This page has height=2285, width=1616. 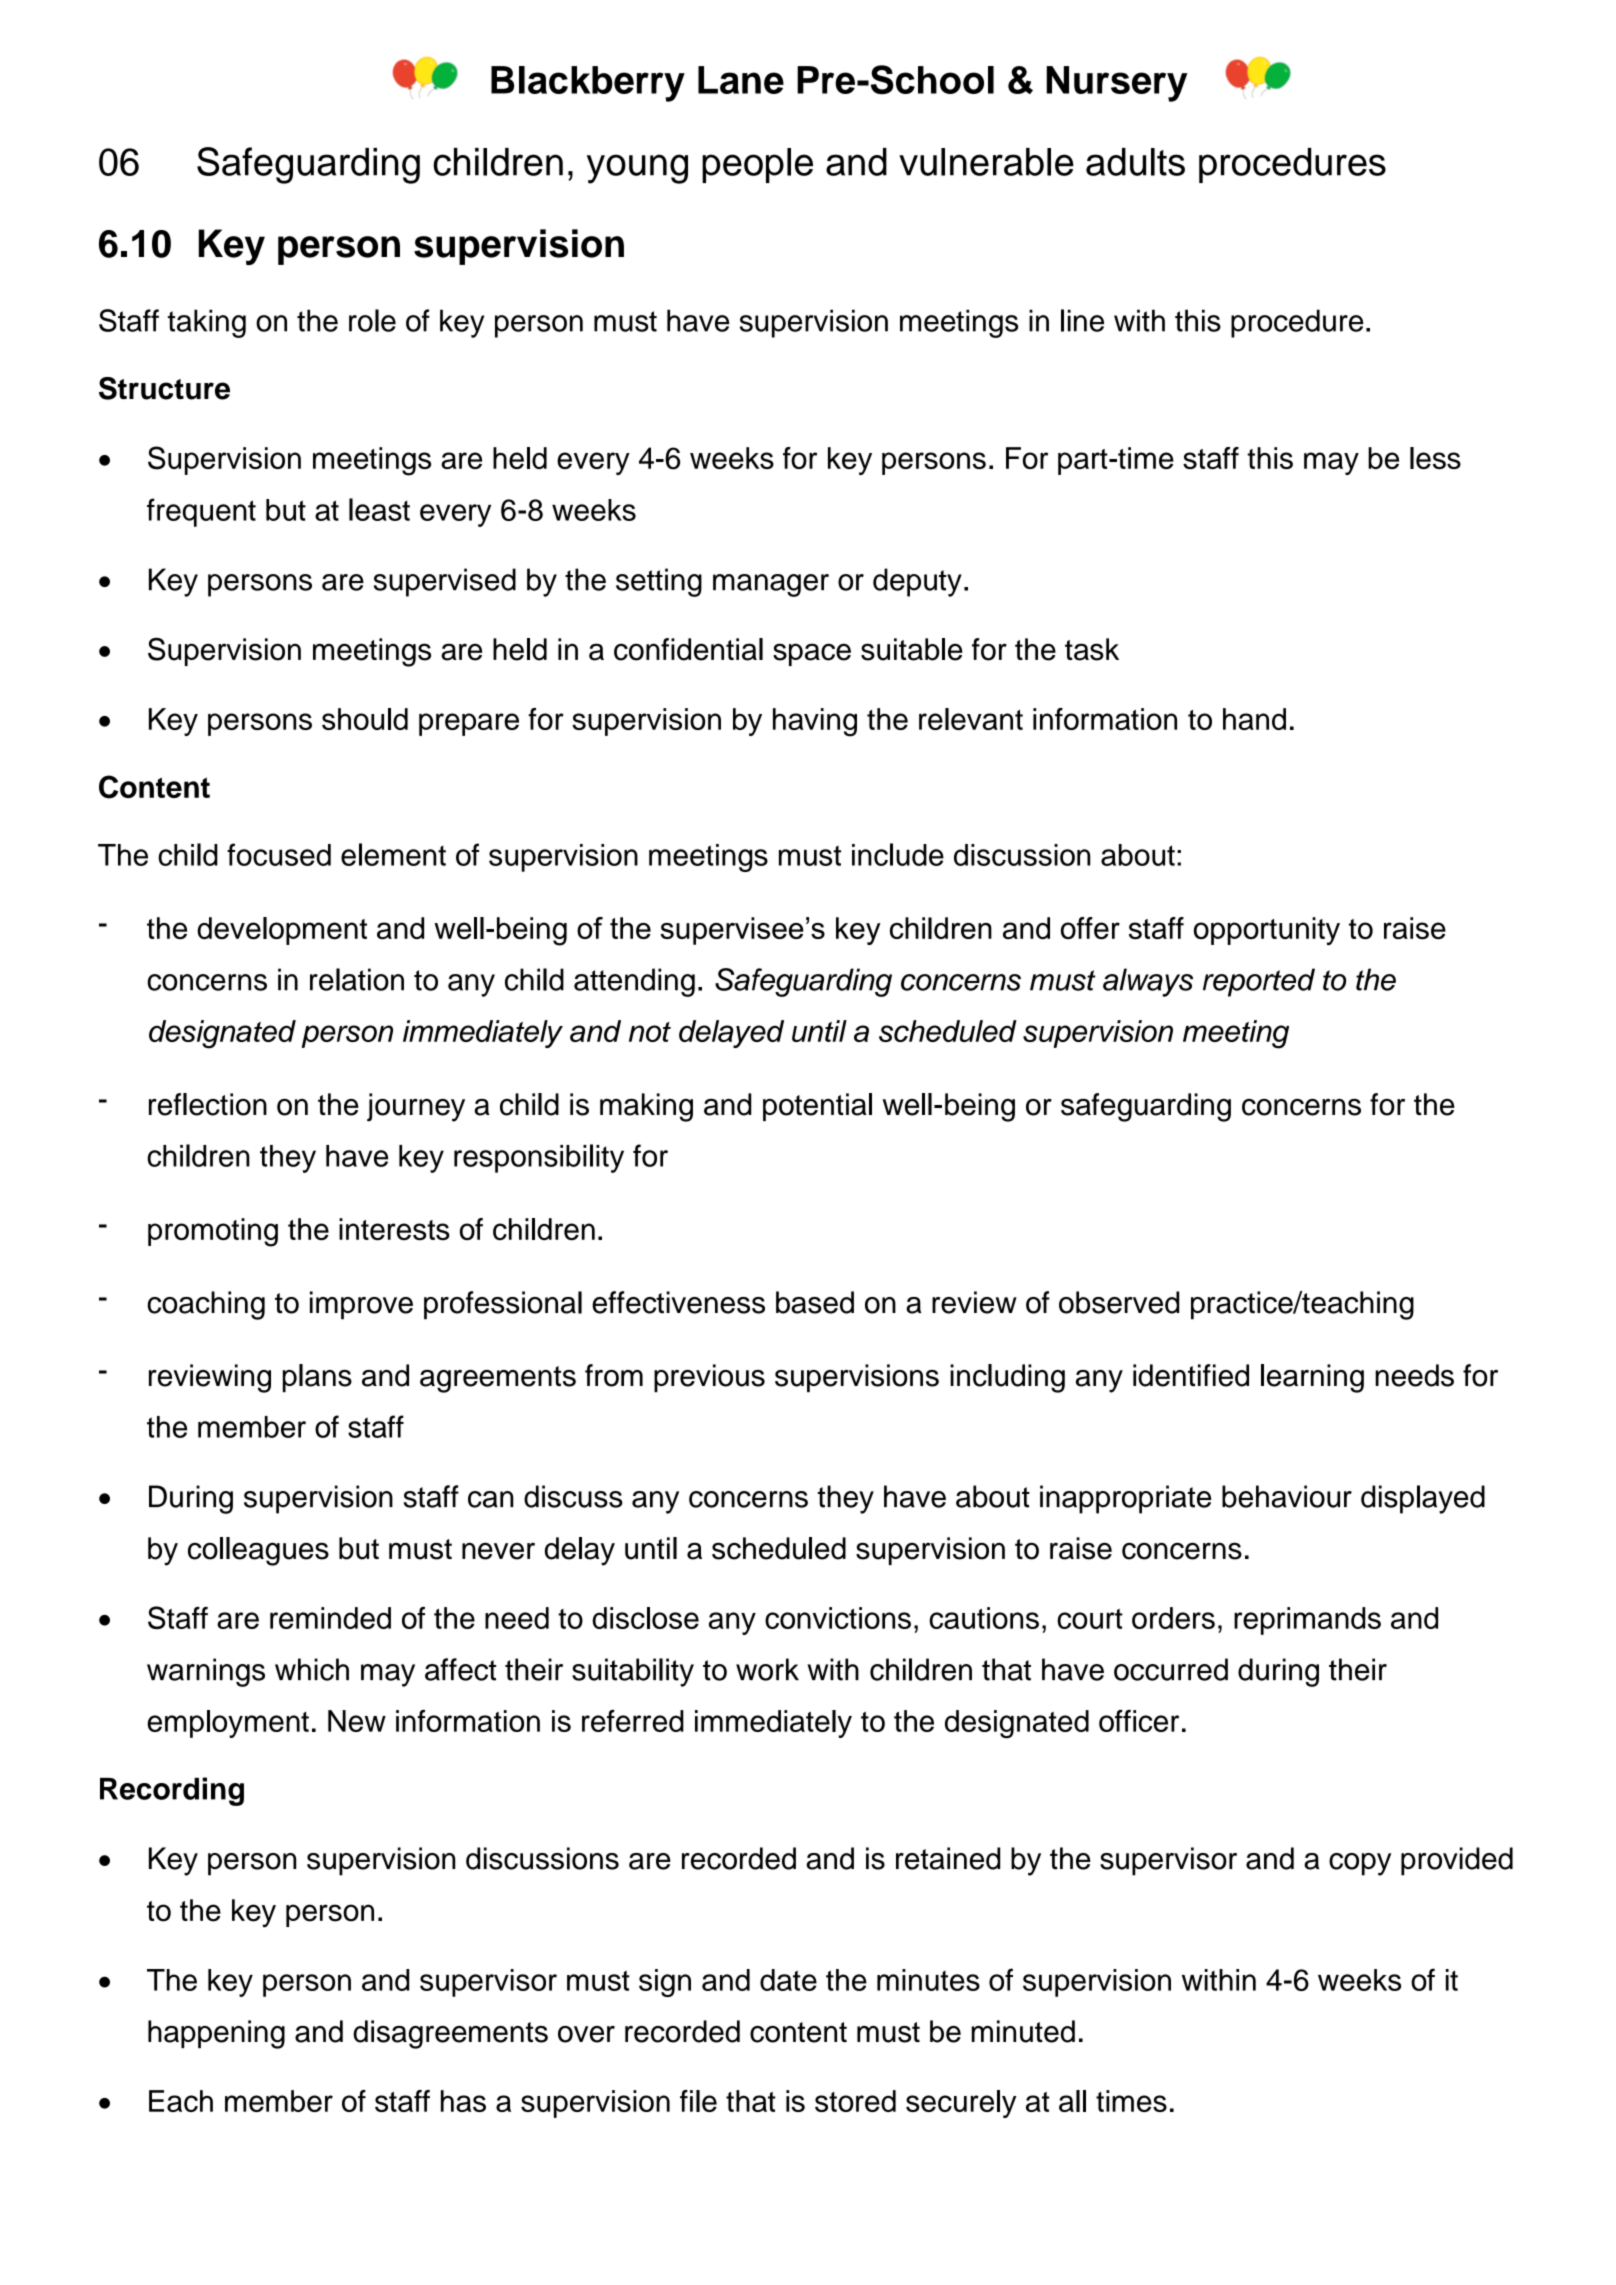 I want to click on previous, so click(x=709, y=1378).
